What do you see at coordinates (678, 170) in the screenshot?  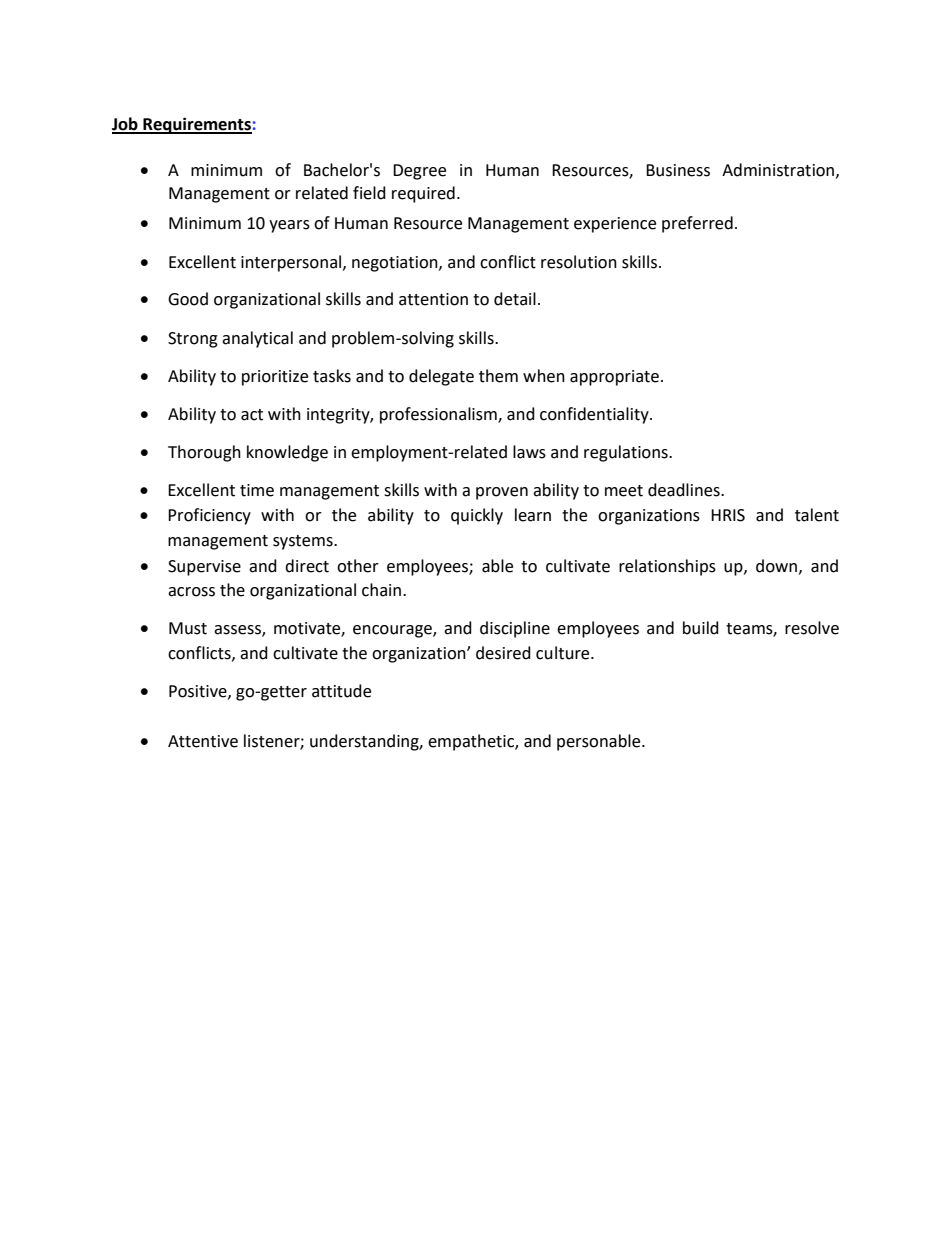 I see `Business` at bounding box center [678, 170].
